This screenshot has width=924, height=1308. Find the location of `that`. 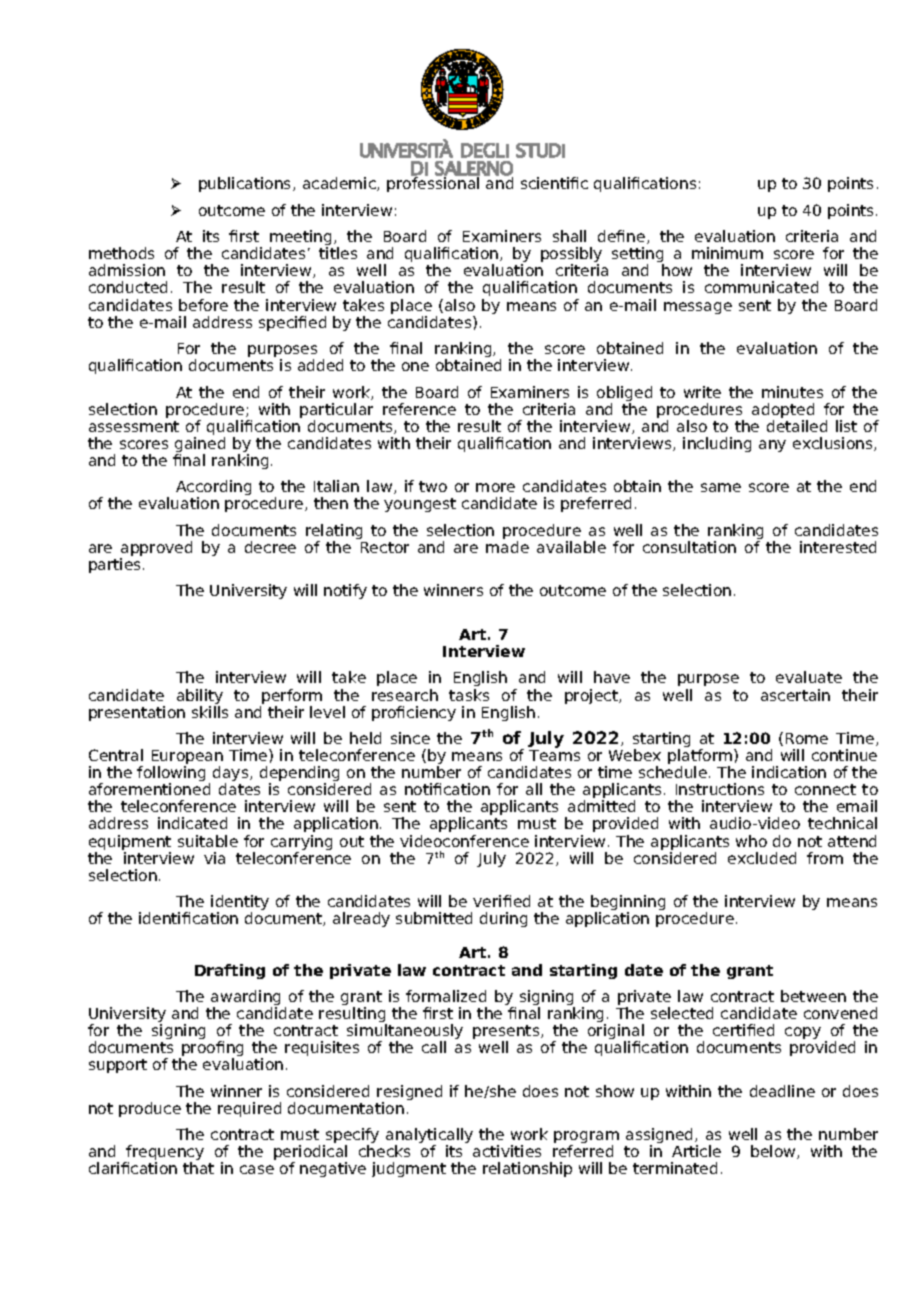

that is located at coordinates (198, 1168).
